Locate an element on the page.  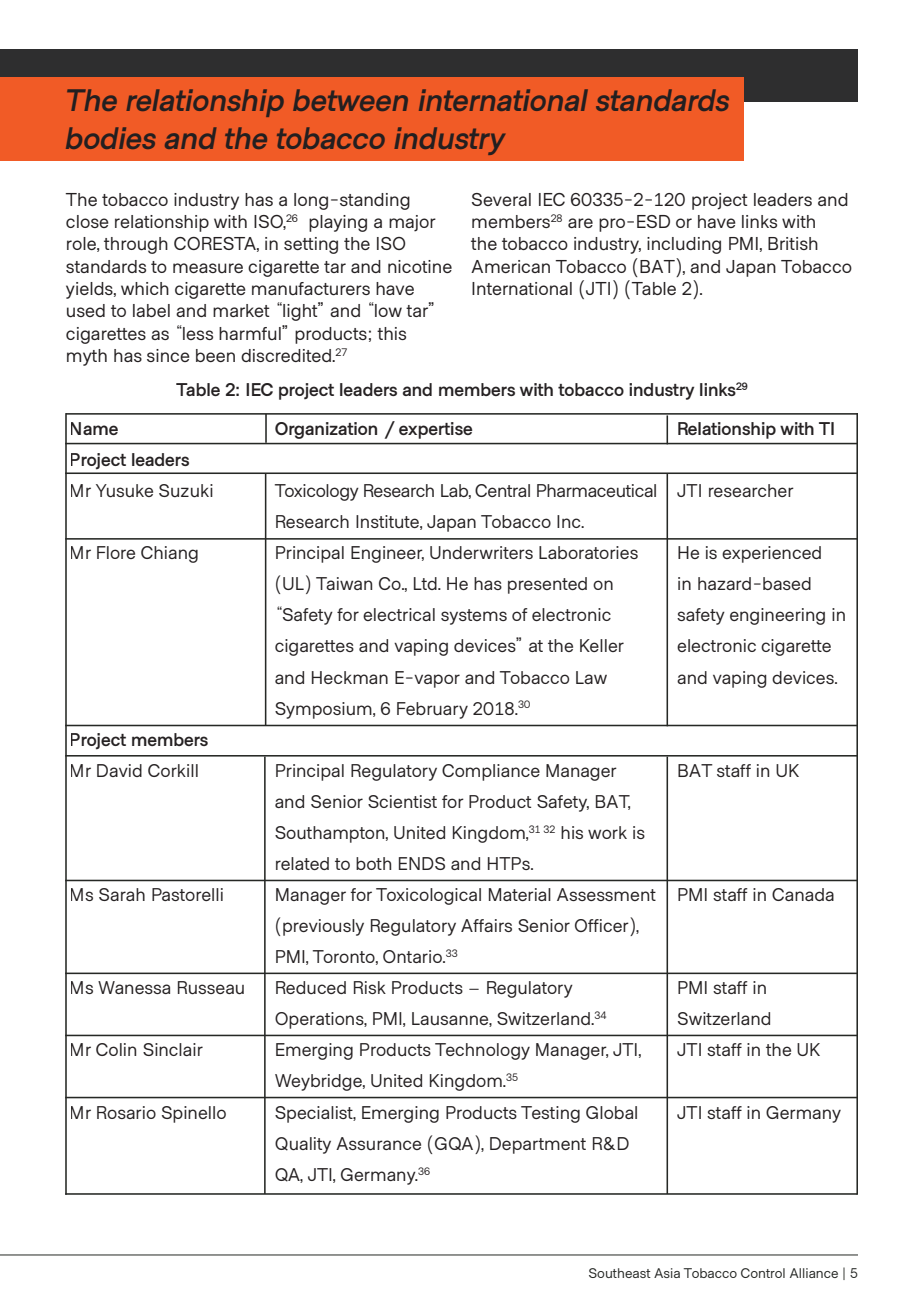
February is located at coordinates (432, 710).
